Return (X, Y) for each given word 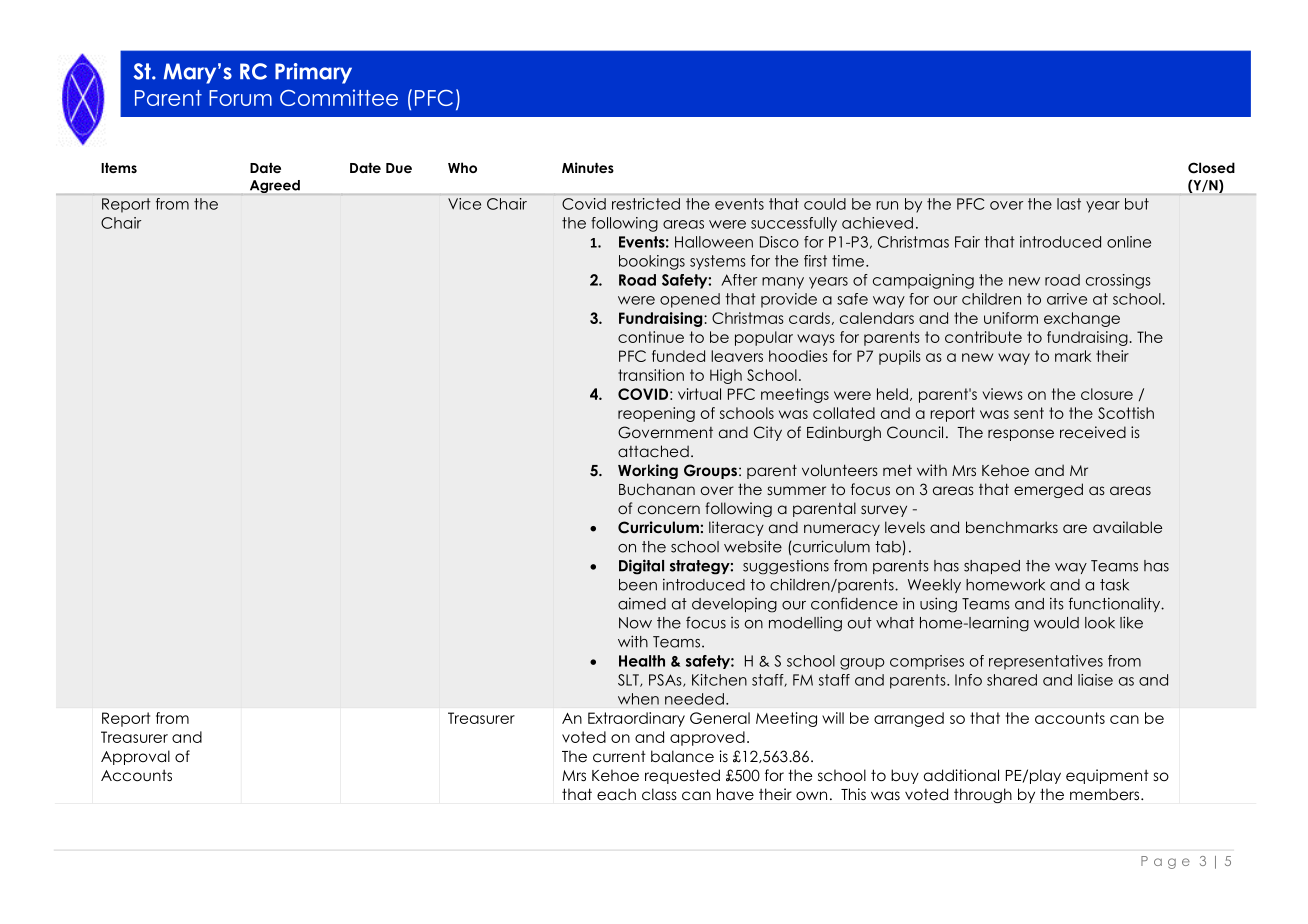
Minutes (588, 167)
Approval (135, 757)
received (1093, 432)
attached (653, 451)
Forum (240, 98)
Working (648, 471)
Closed (1211, 168)
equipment (1107, 776)
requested (682, 776)
